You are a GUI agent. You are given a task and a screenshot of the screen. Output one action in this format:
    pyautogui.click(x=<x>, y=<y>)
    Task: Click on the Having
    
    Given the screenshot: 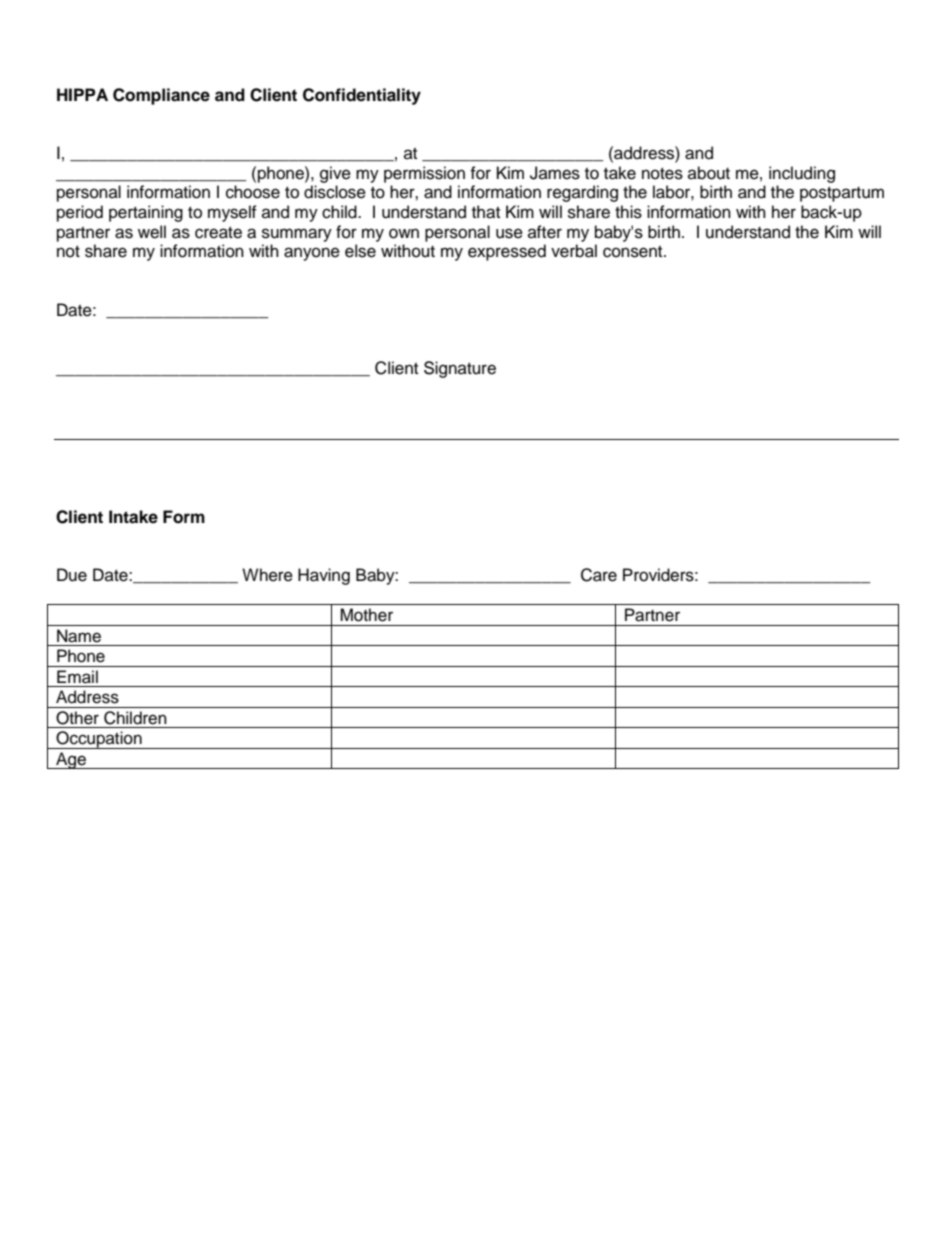 What is the action you would take?
    pyautogui.click(x=324, y=576)
